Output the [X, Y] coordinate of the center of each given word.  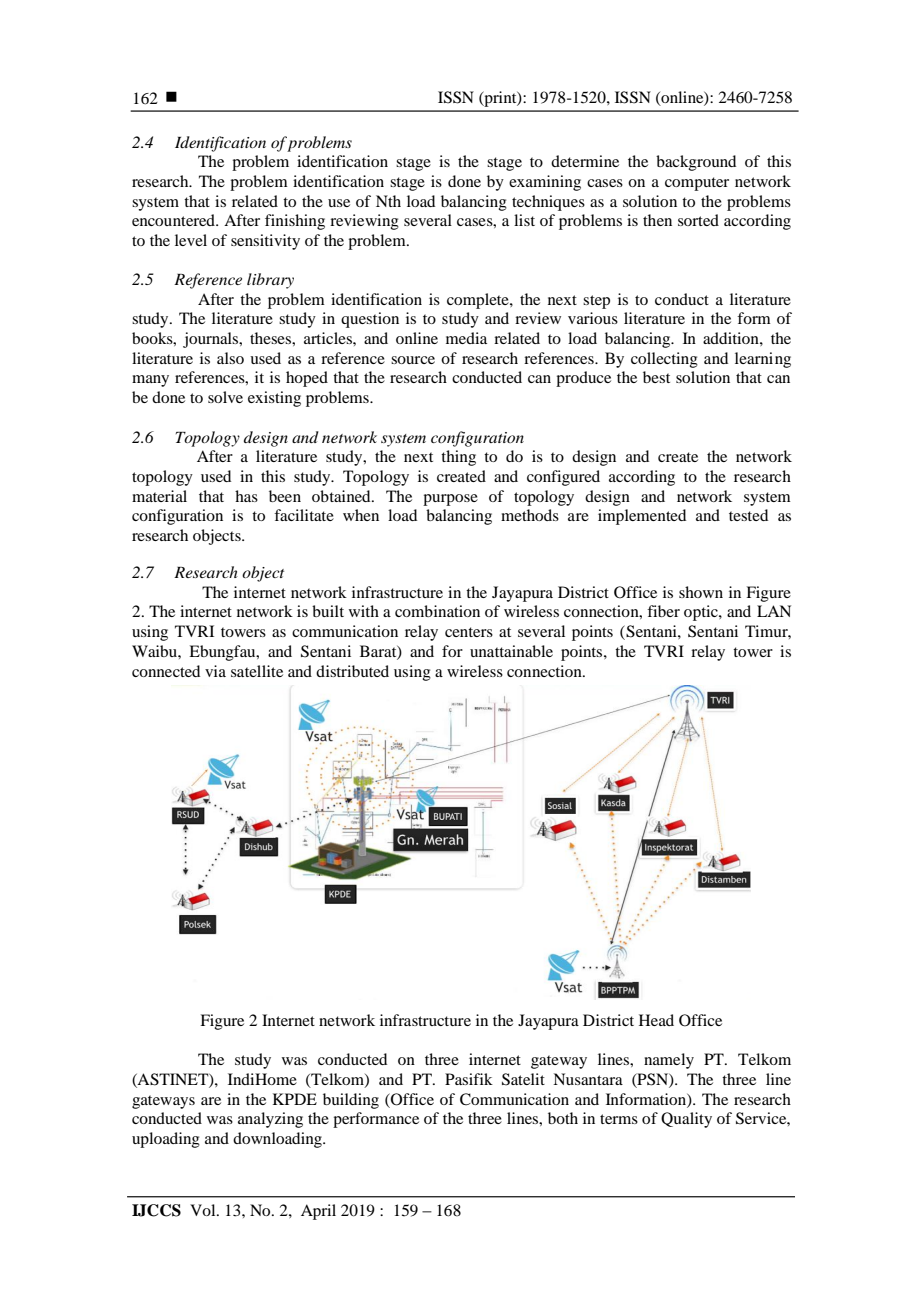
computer [697, 184]
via [215, 671]
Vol [204, 1210]
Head [656, 1020]
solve [225, 397]
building [351, 1101]
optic [702, 613]
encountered [174, 220]
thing [458, 458]
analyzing [270, 1120]
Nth [388, 201]
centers [469, 632]
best [656, 377]
